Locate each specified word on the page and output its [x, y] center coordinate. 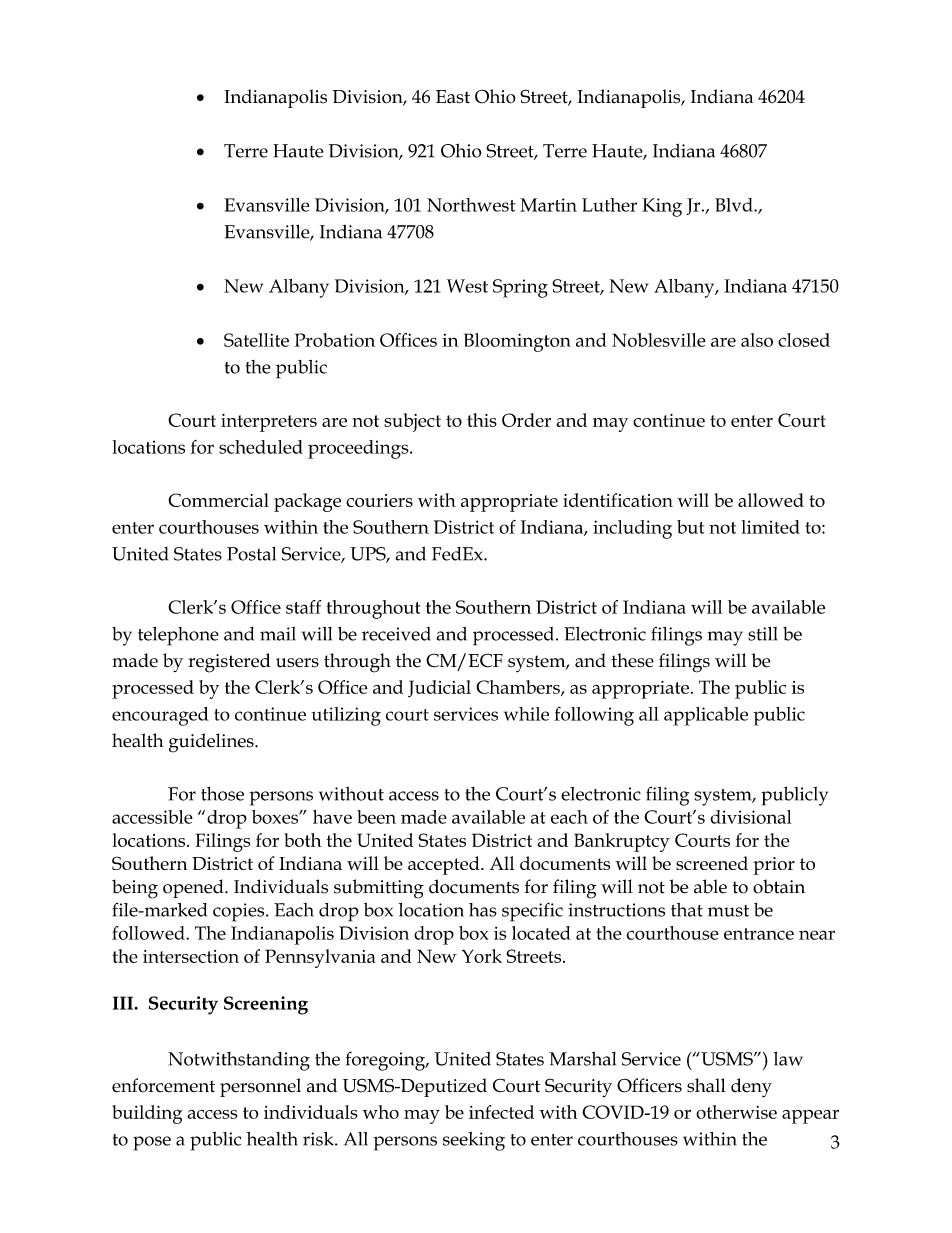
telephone [178, 636]
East [453, 97]
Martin [548, 205]
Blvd [735, 205]
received [396, 634]
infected [501, 1112]
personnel [260, 1087]
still [762, 634]
